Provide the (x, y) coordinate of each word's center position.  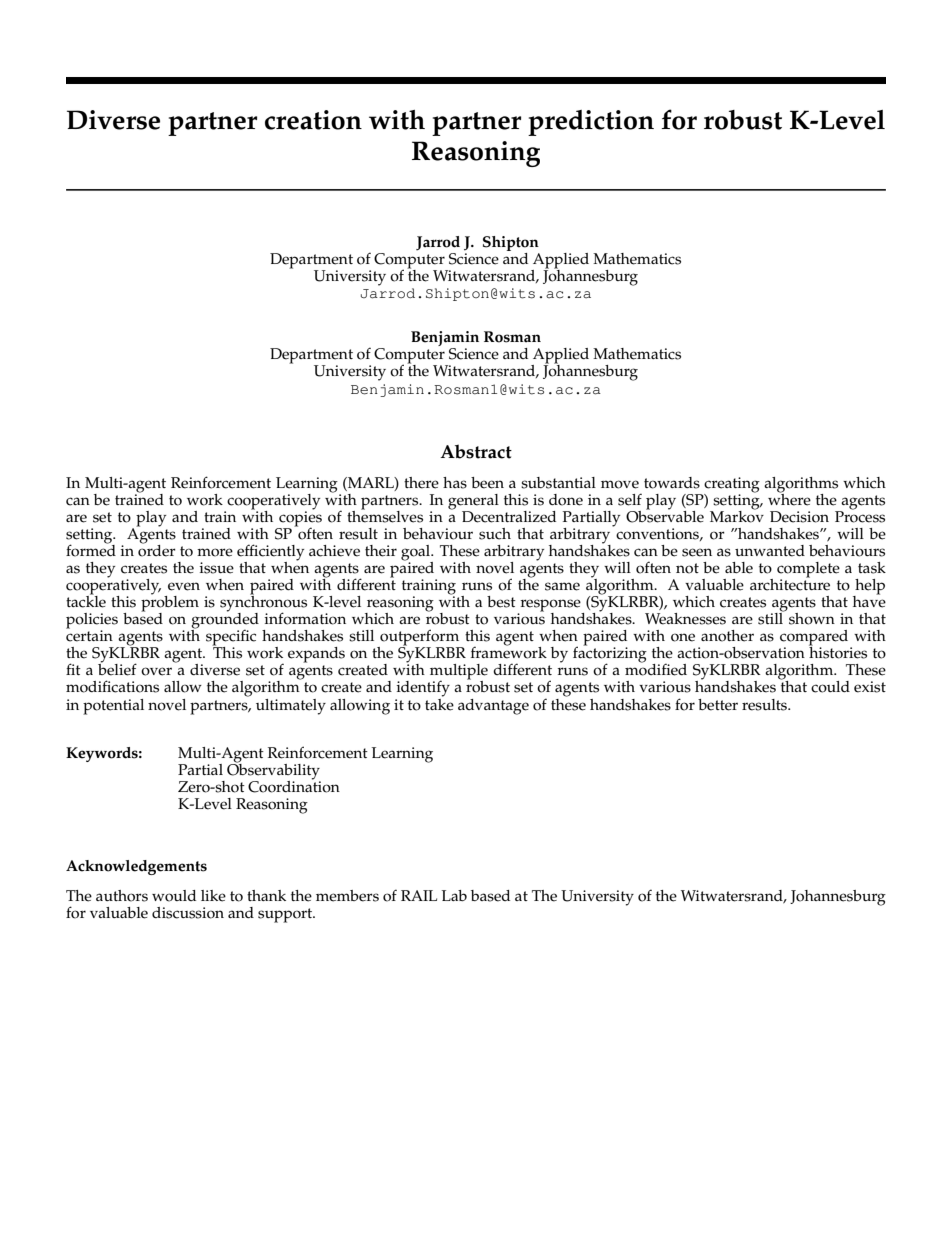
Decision (799, 517)
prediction (591, 123)
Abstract (476, 451)
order (157, 549)
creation (313, 120)
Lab (454, 895)
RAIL (419, 895)
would (174, 896)
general (473, 503)
